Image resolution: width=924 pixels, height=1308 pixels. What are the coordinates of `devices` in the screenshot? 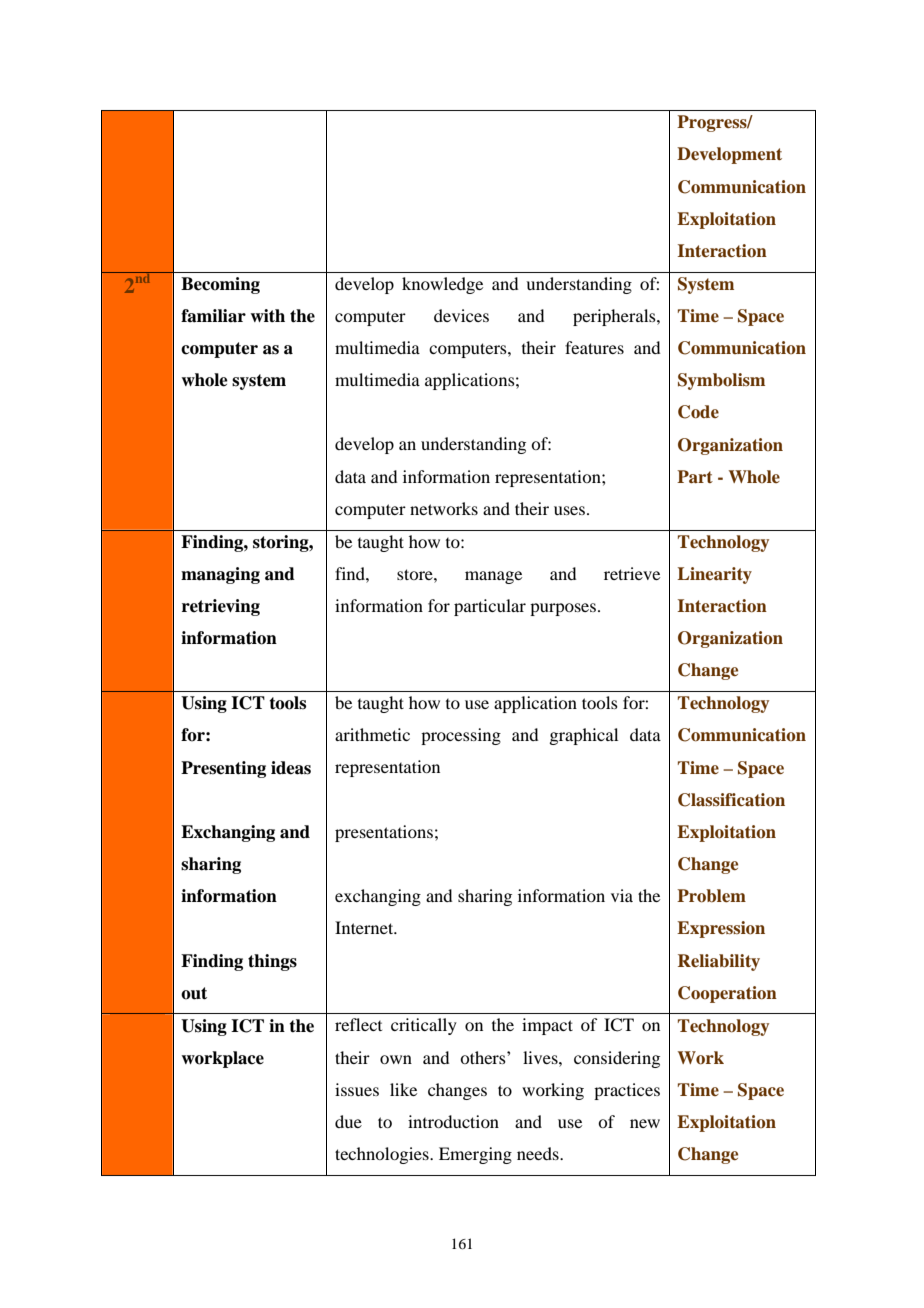 It's located at (461, 315).
